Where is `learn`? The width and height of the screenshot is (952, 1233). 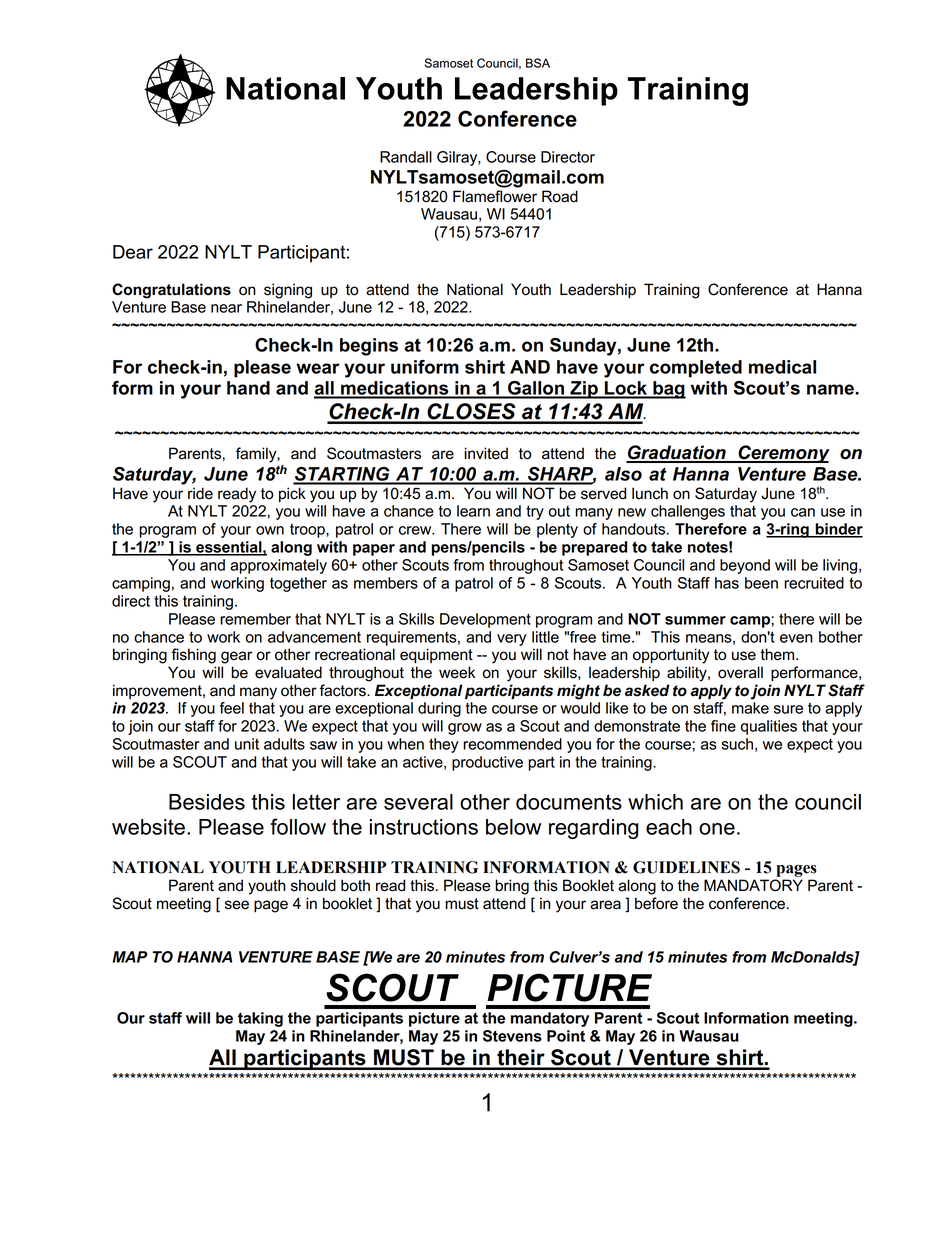
learn is located at coordinates (473, 511).
